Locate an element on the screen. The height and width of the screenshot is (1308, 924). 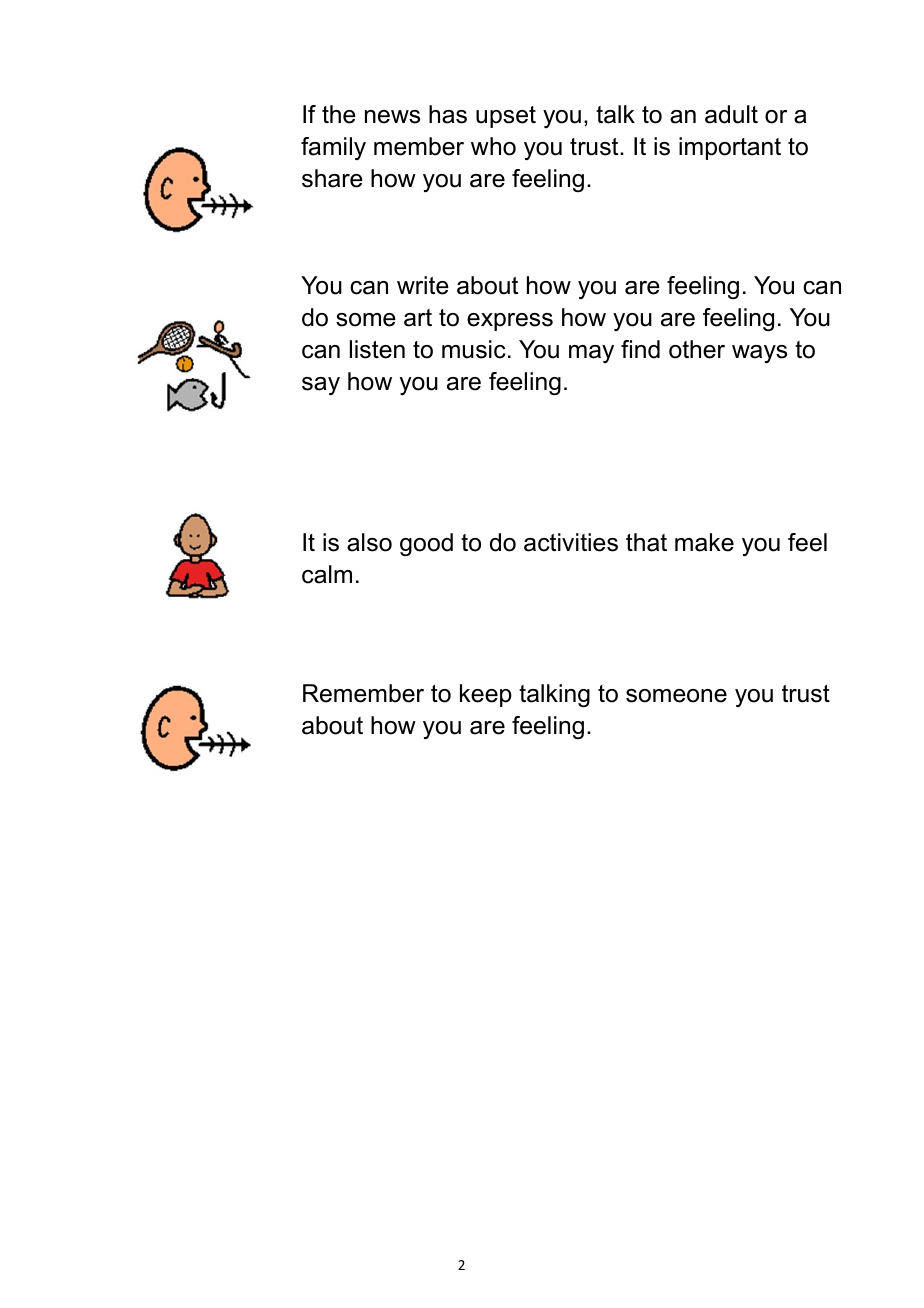
also is located at coordinates (369, 542).
